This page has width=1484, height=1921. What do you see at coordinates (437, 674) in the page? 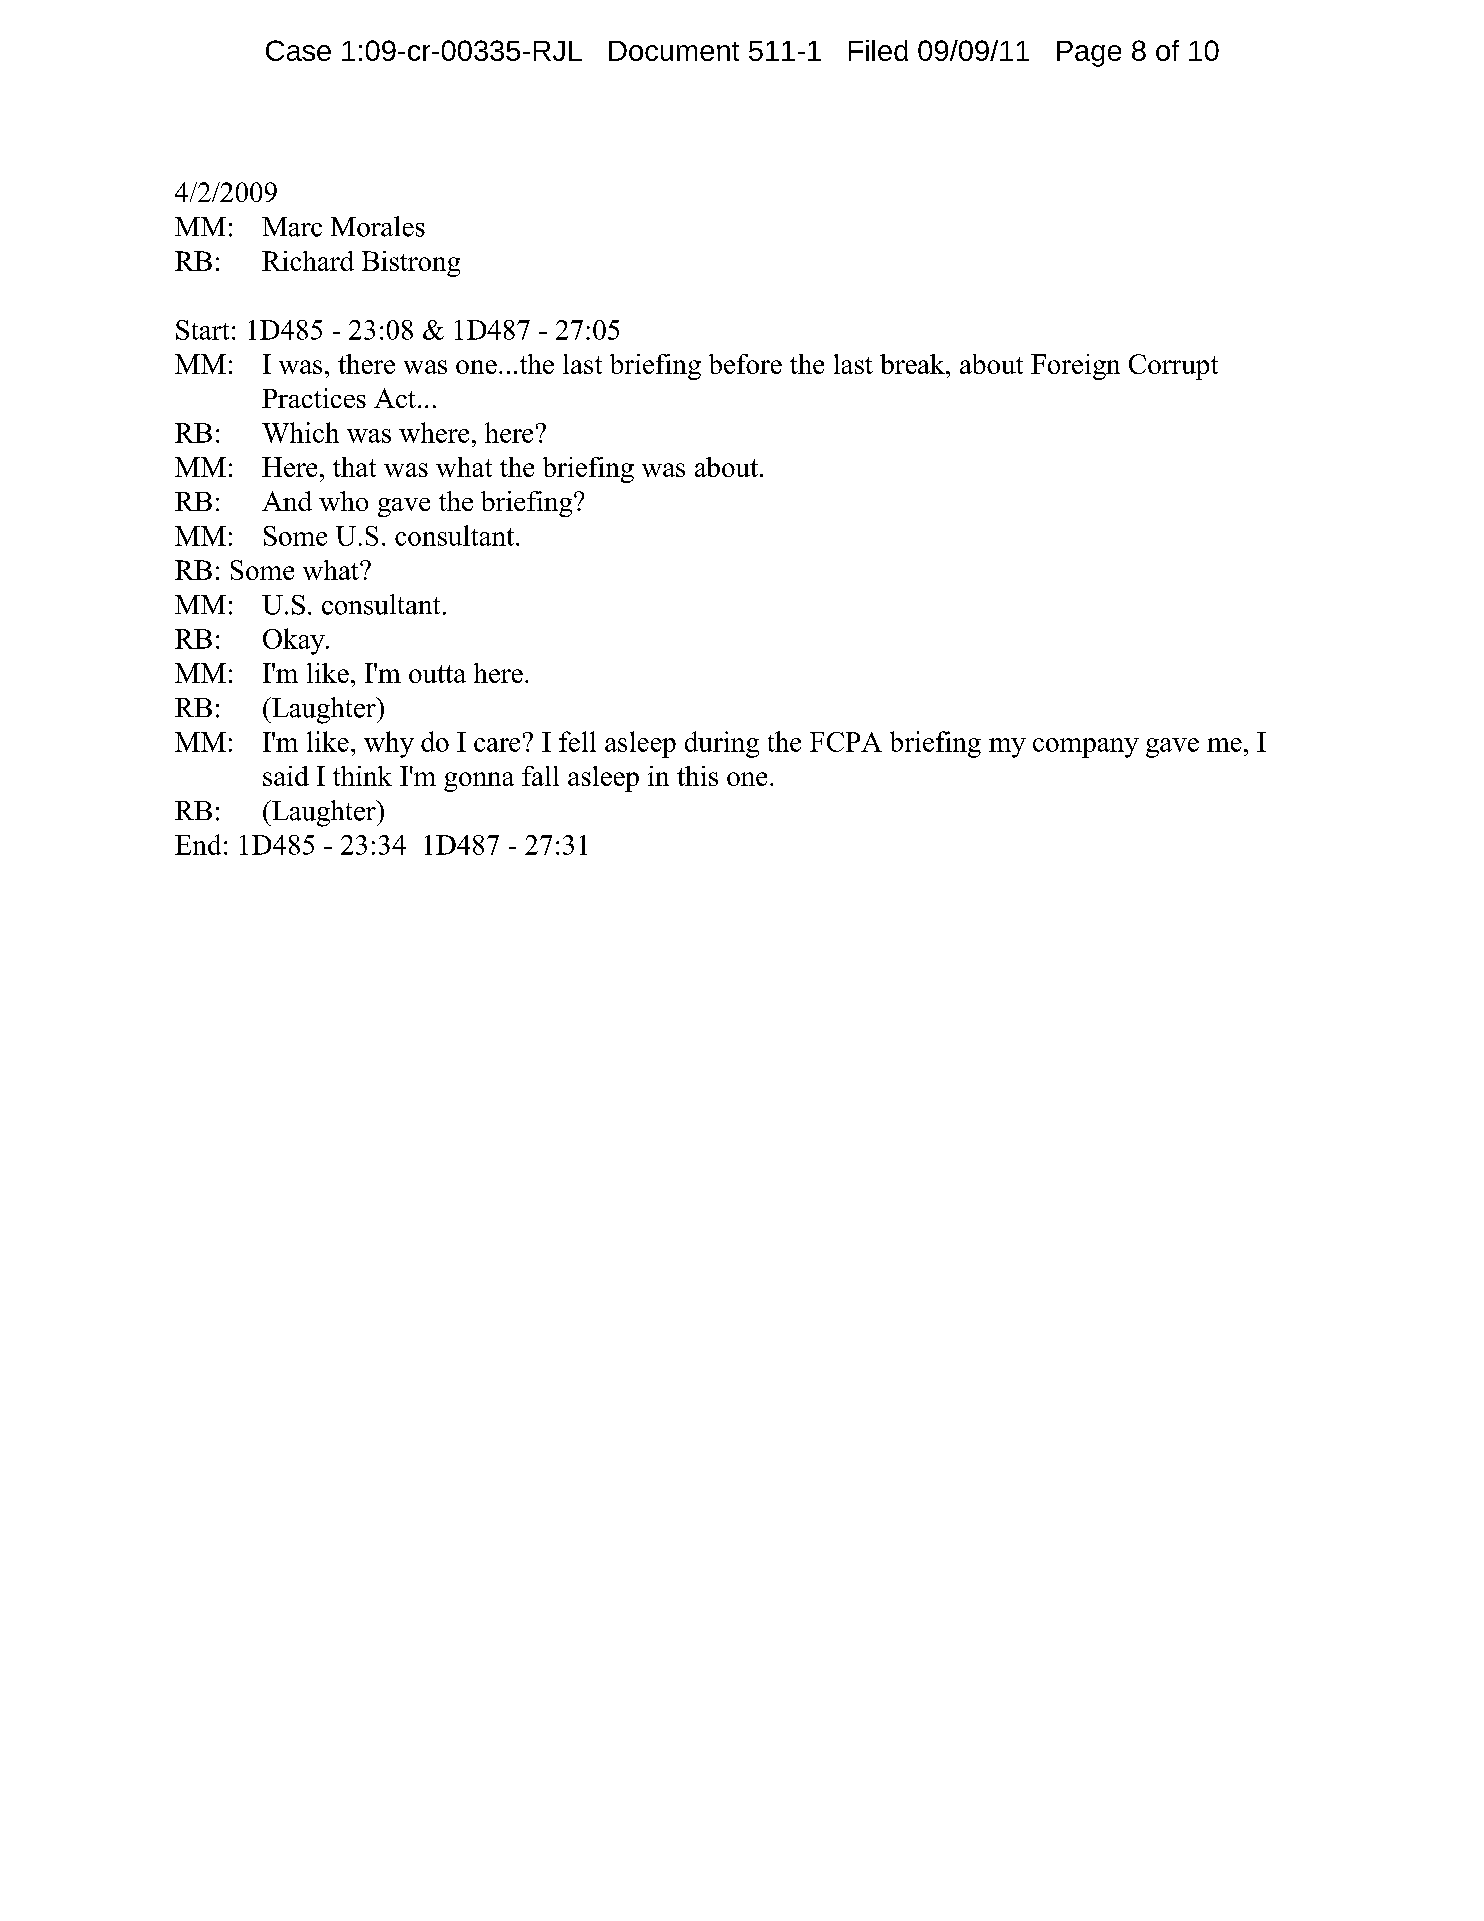
I see `outta` at bounding box center [437, 674].
